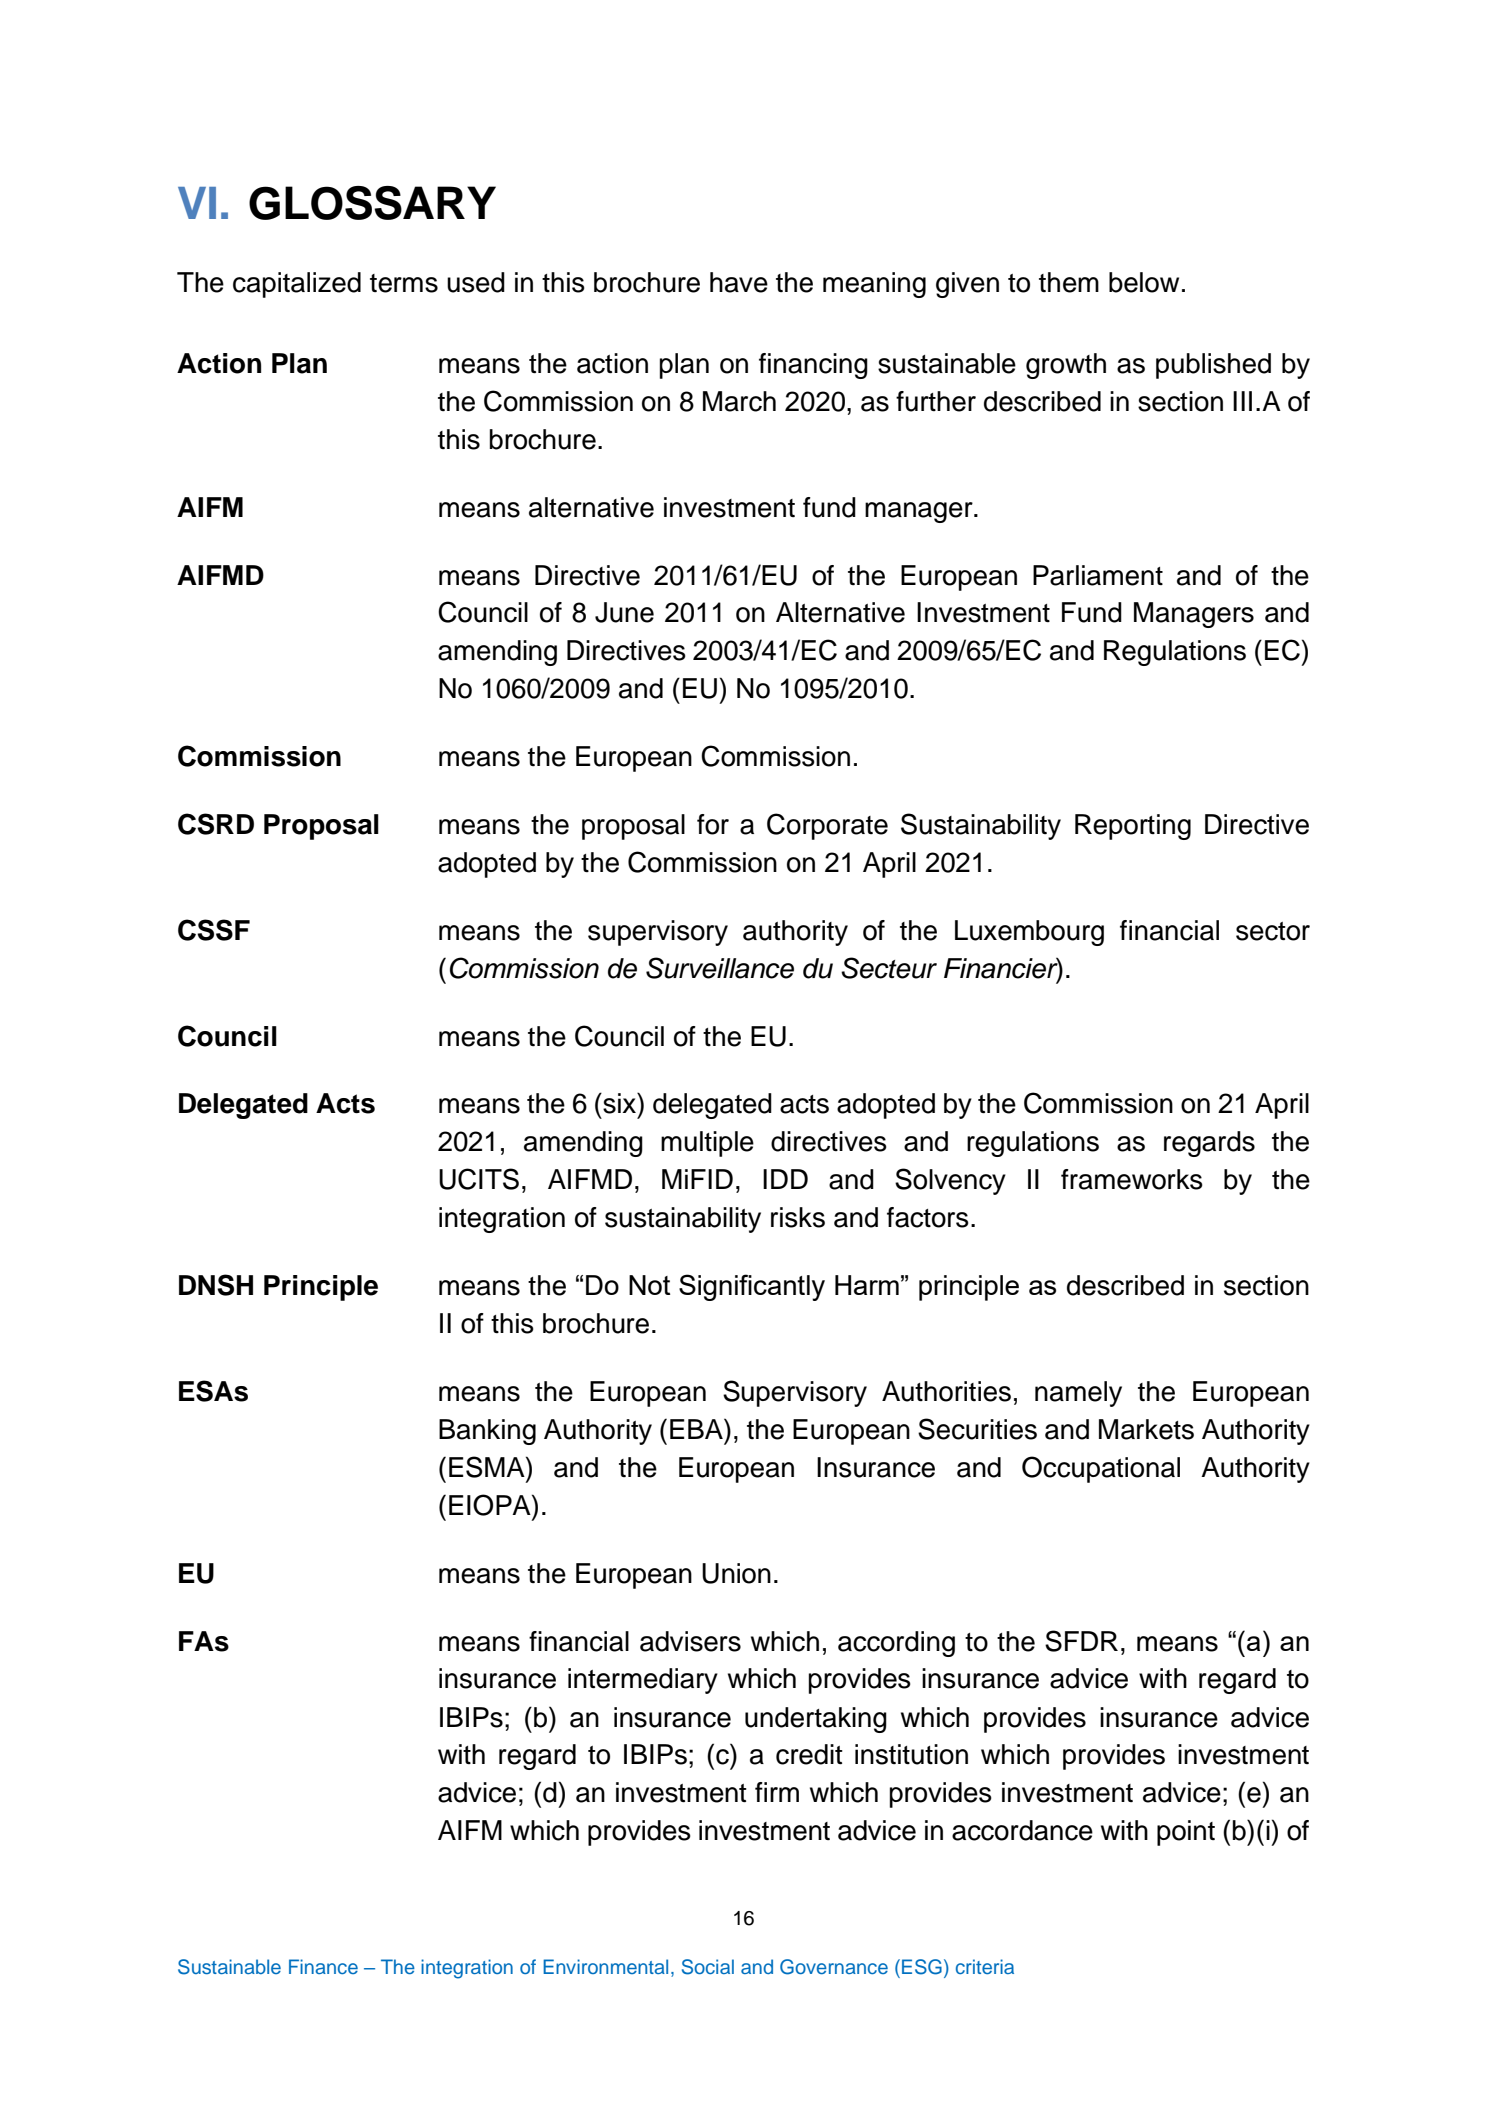 This screenshot has width=1487, height=2103. What do you see at coordinates (752, 1287) in the screenshot?
I see `Significantly` at bounding box center [752, 1287].
